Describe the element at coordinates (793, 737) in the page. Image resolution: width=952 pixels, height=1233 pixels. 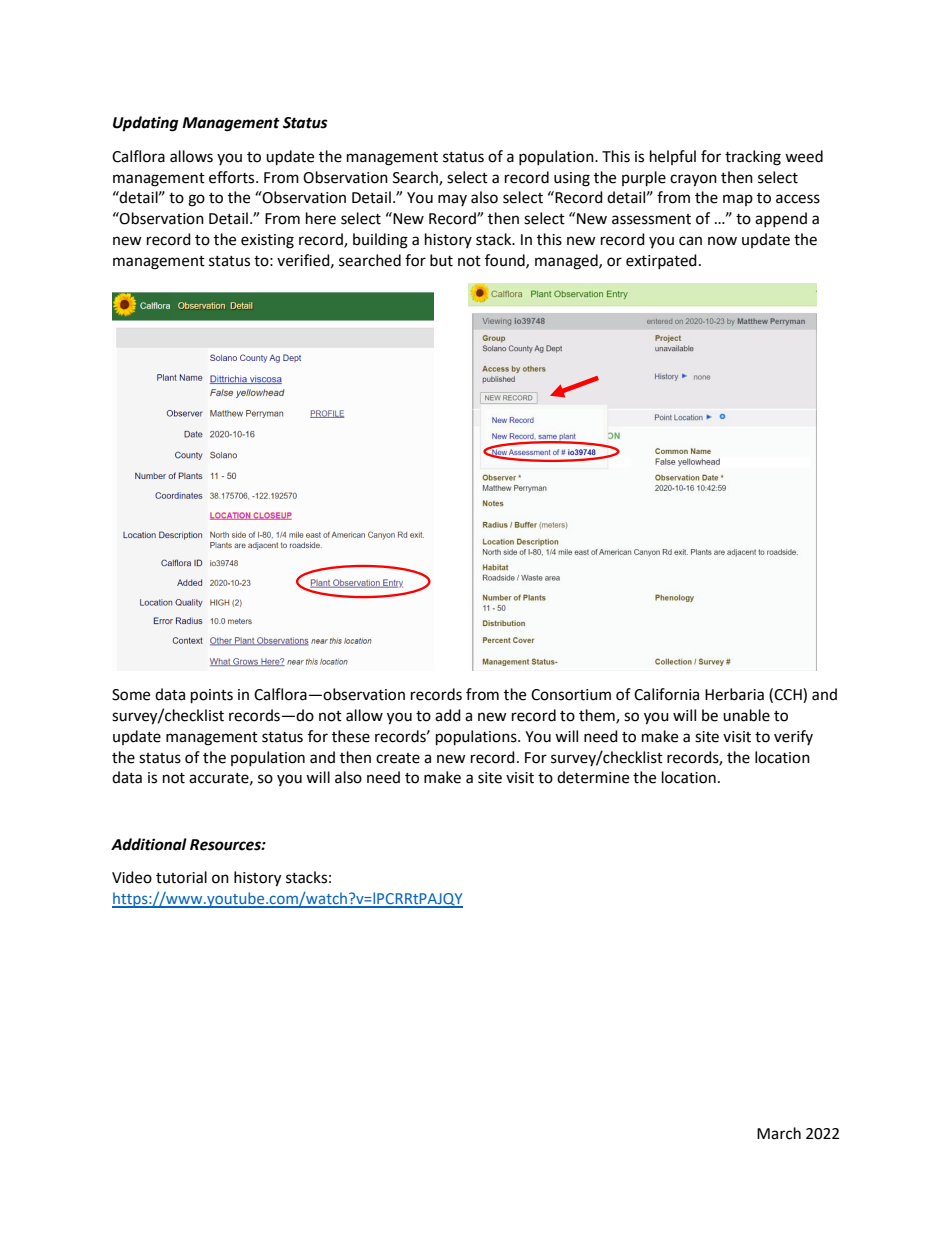
I see `verify` at that location.
